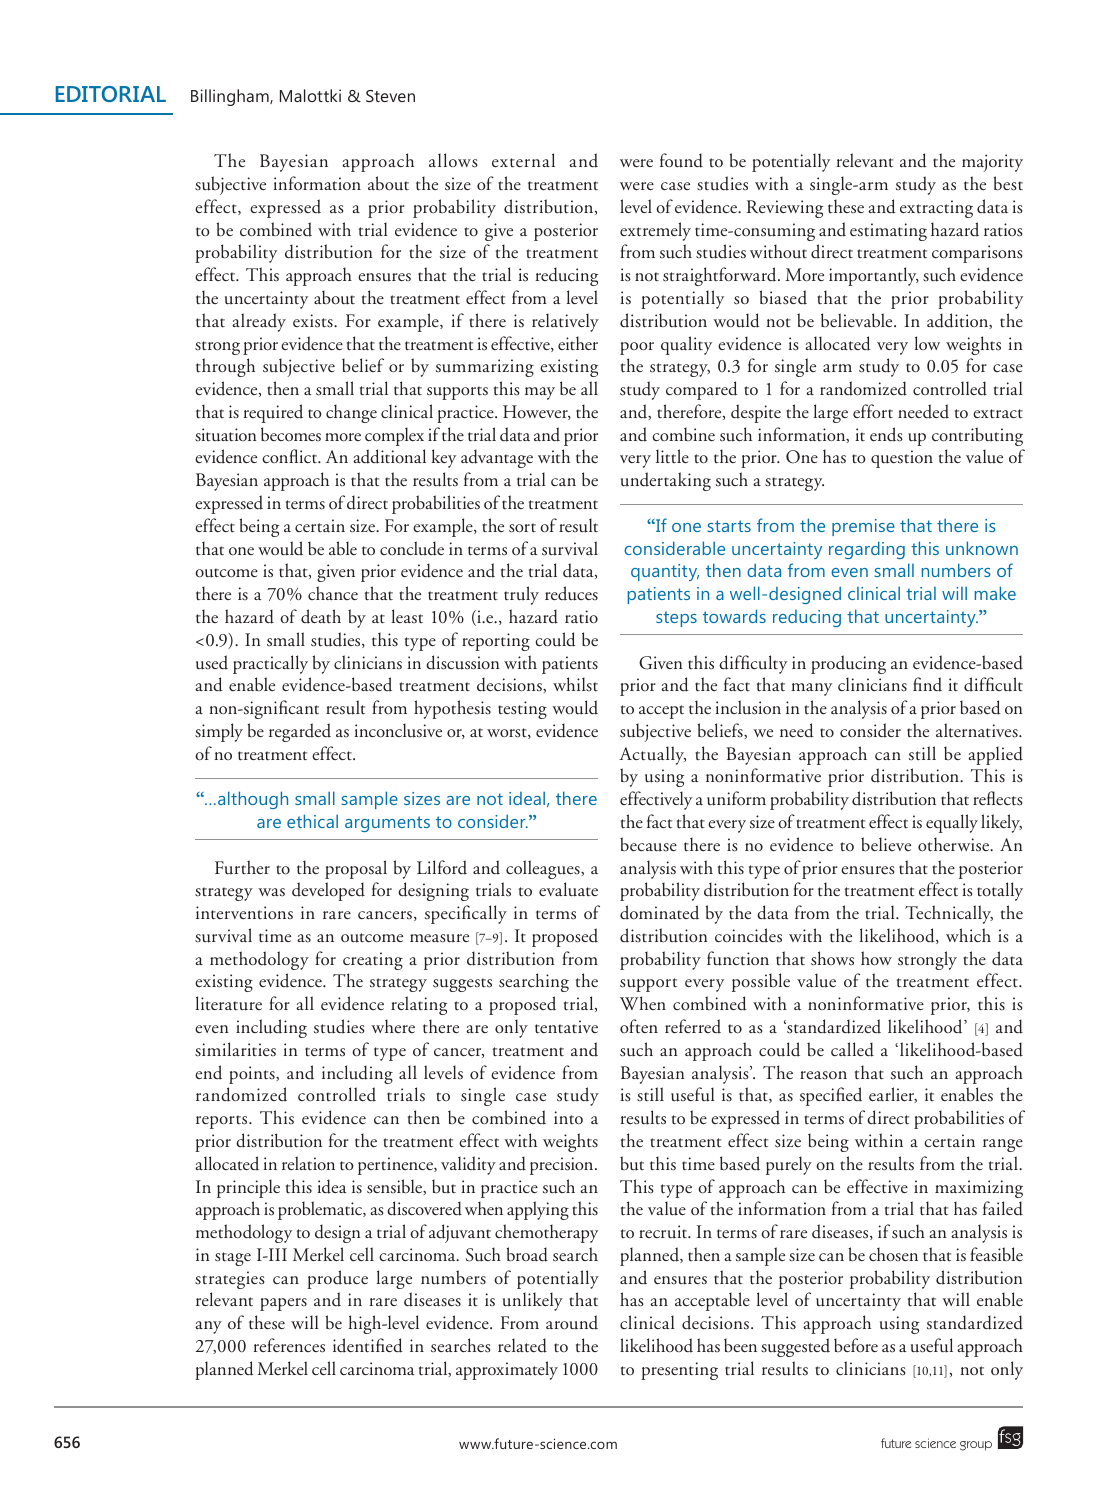  Describe the element at coordinates (949, 914) in the image. I see `Technically` at that location.
